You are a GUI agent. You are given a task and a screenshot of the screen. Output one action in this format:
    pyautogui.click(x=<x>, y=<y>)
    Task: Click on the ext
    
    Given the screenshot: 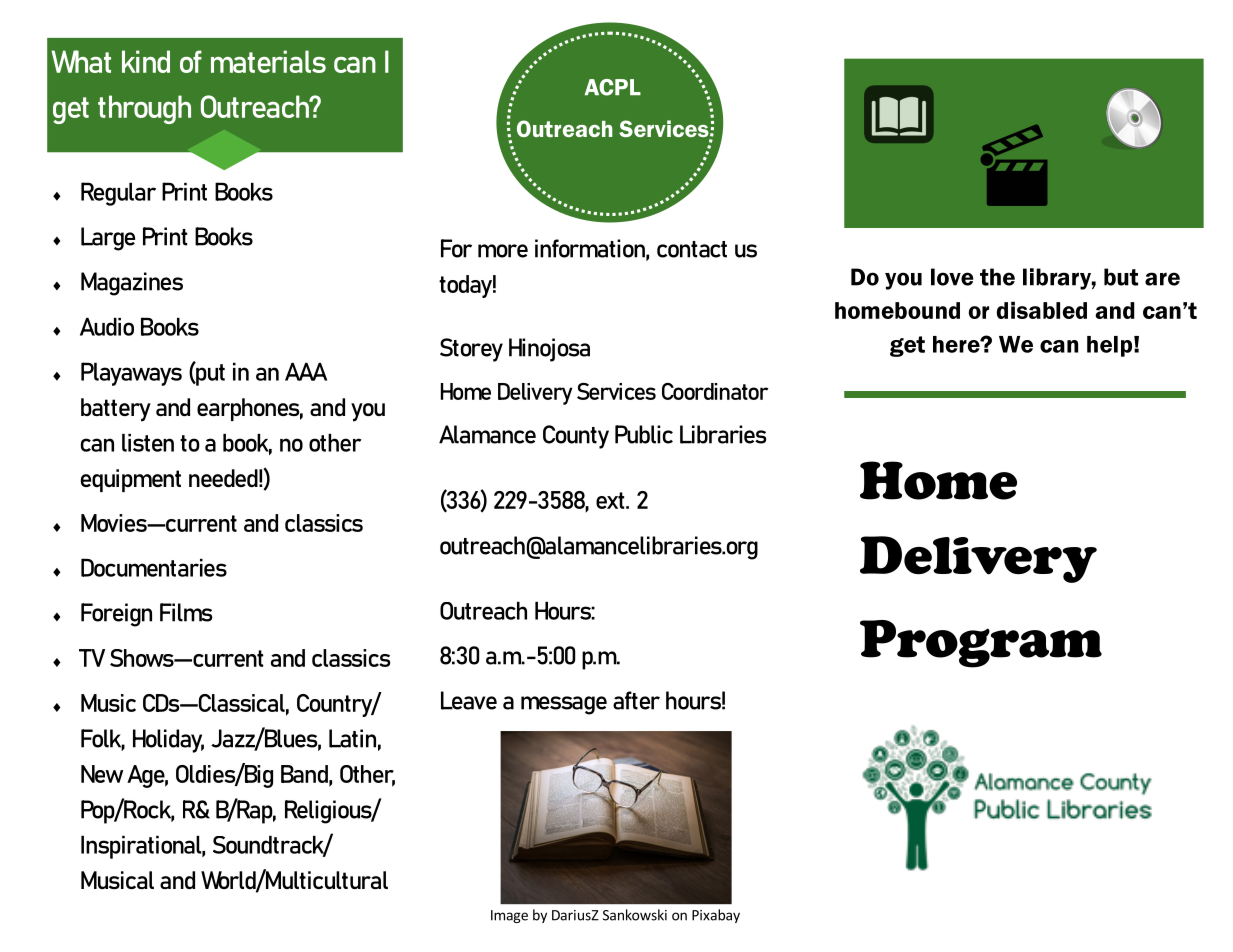 What is the action you would take?
    pyautogui.click(x=611, y=500)
